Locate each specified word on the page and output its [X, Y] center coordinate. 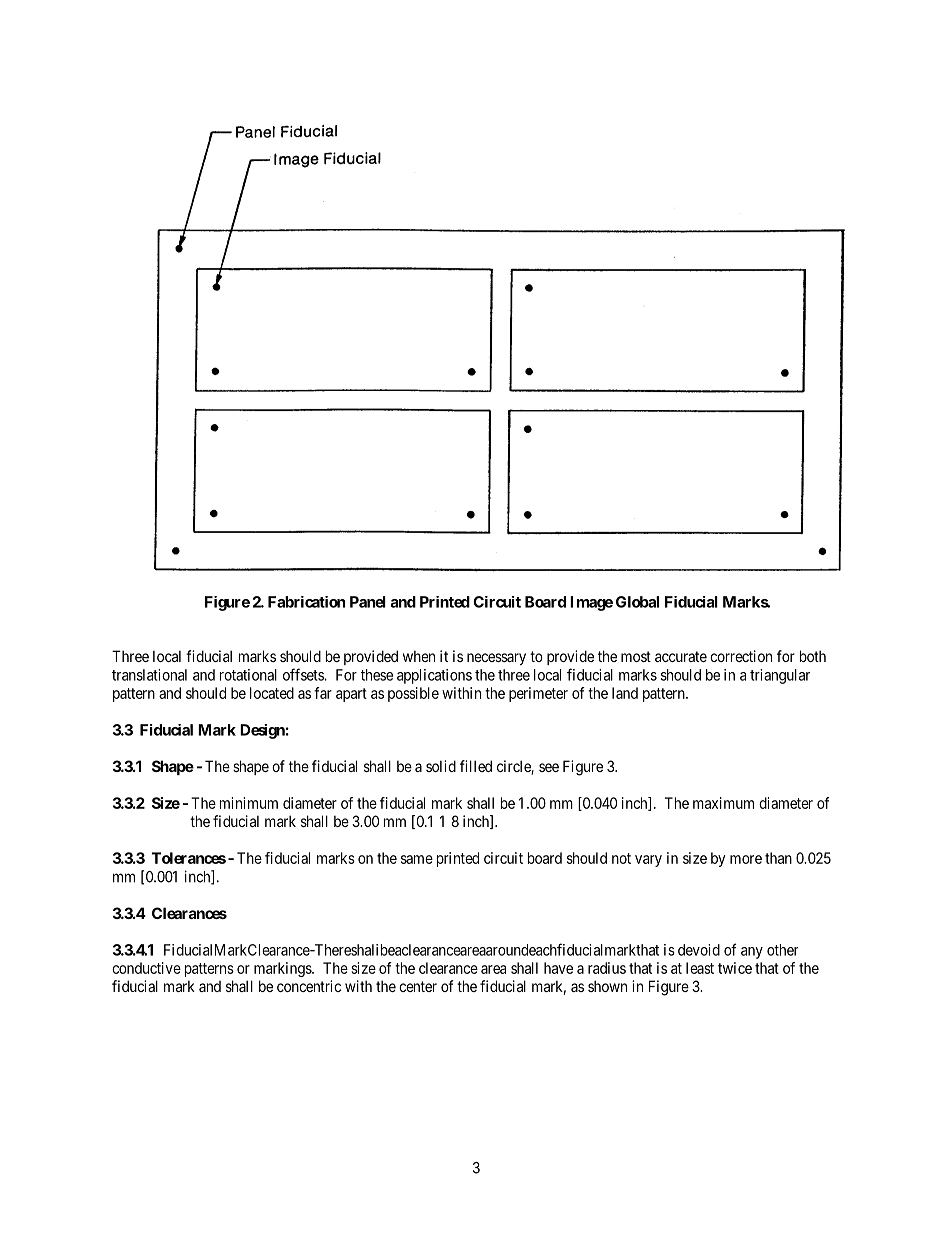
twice [735, 968]
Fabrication [306, 602]
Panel [368, 602]
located [272, 693]
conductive [146, 968]
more [746, 859]
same [417, 859]
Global [637, 602]
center [418, 986]
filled [476, 766]
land [625, 693]
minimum [249, 803]
